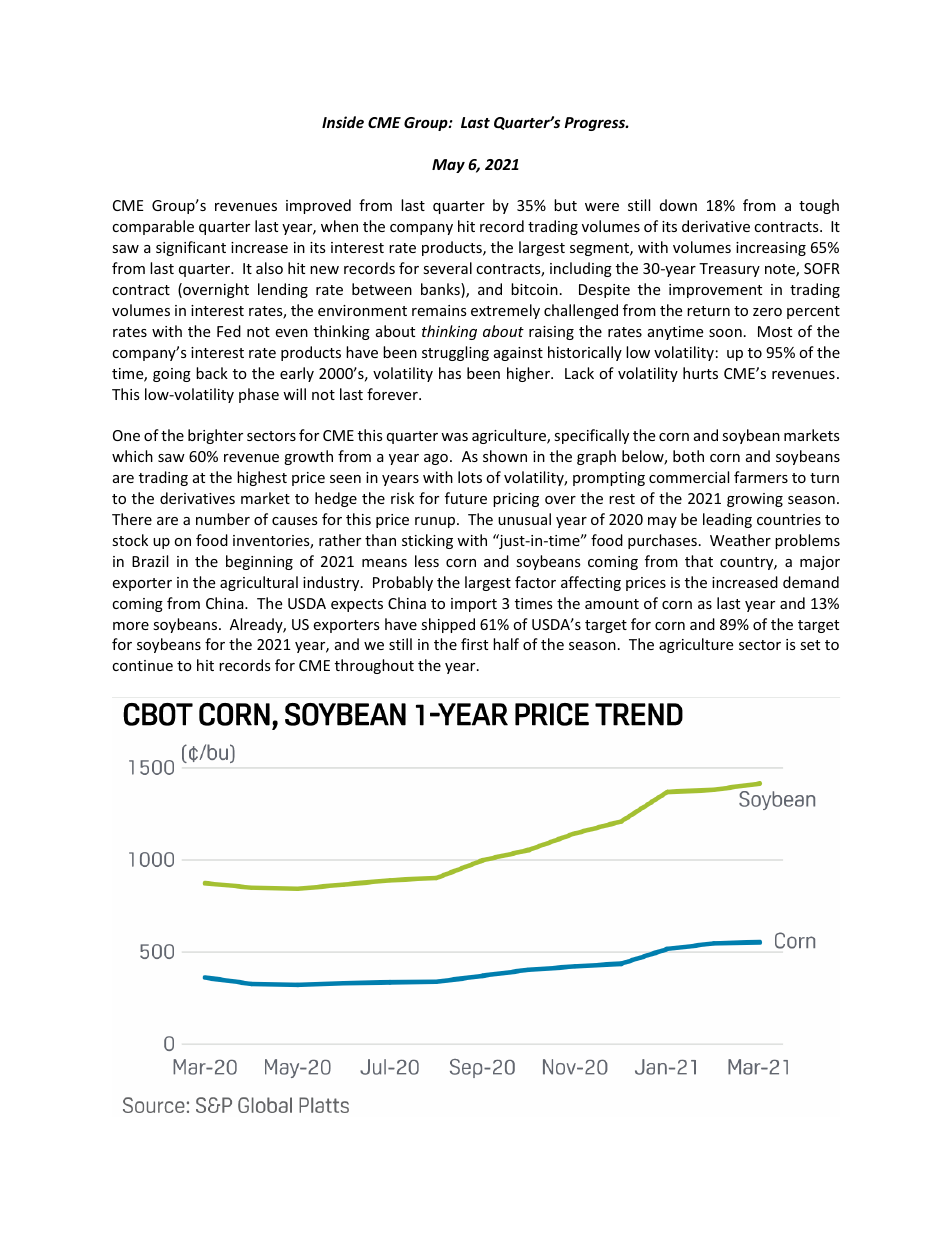  What do you see at coordinates (810, 645) in the screenshot?
I see `set` at bounding box center [810, 645].
